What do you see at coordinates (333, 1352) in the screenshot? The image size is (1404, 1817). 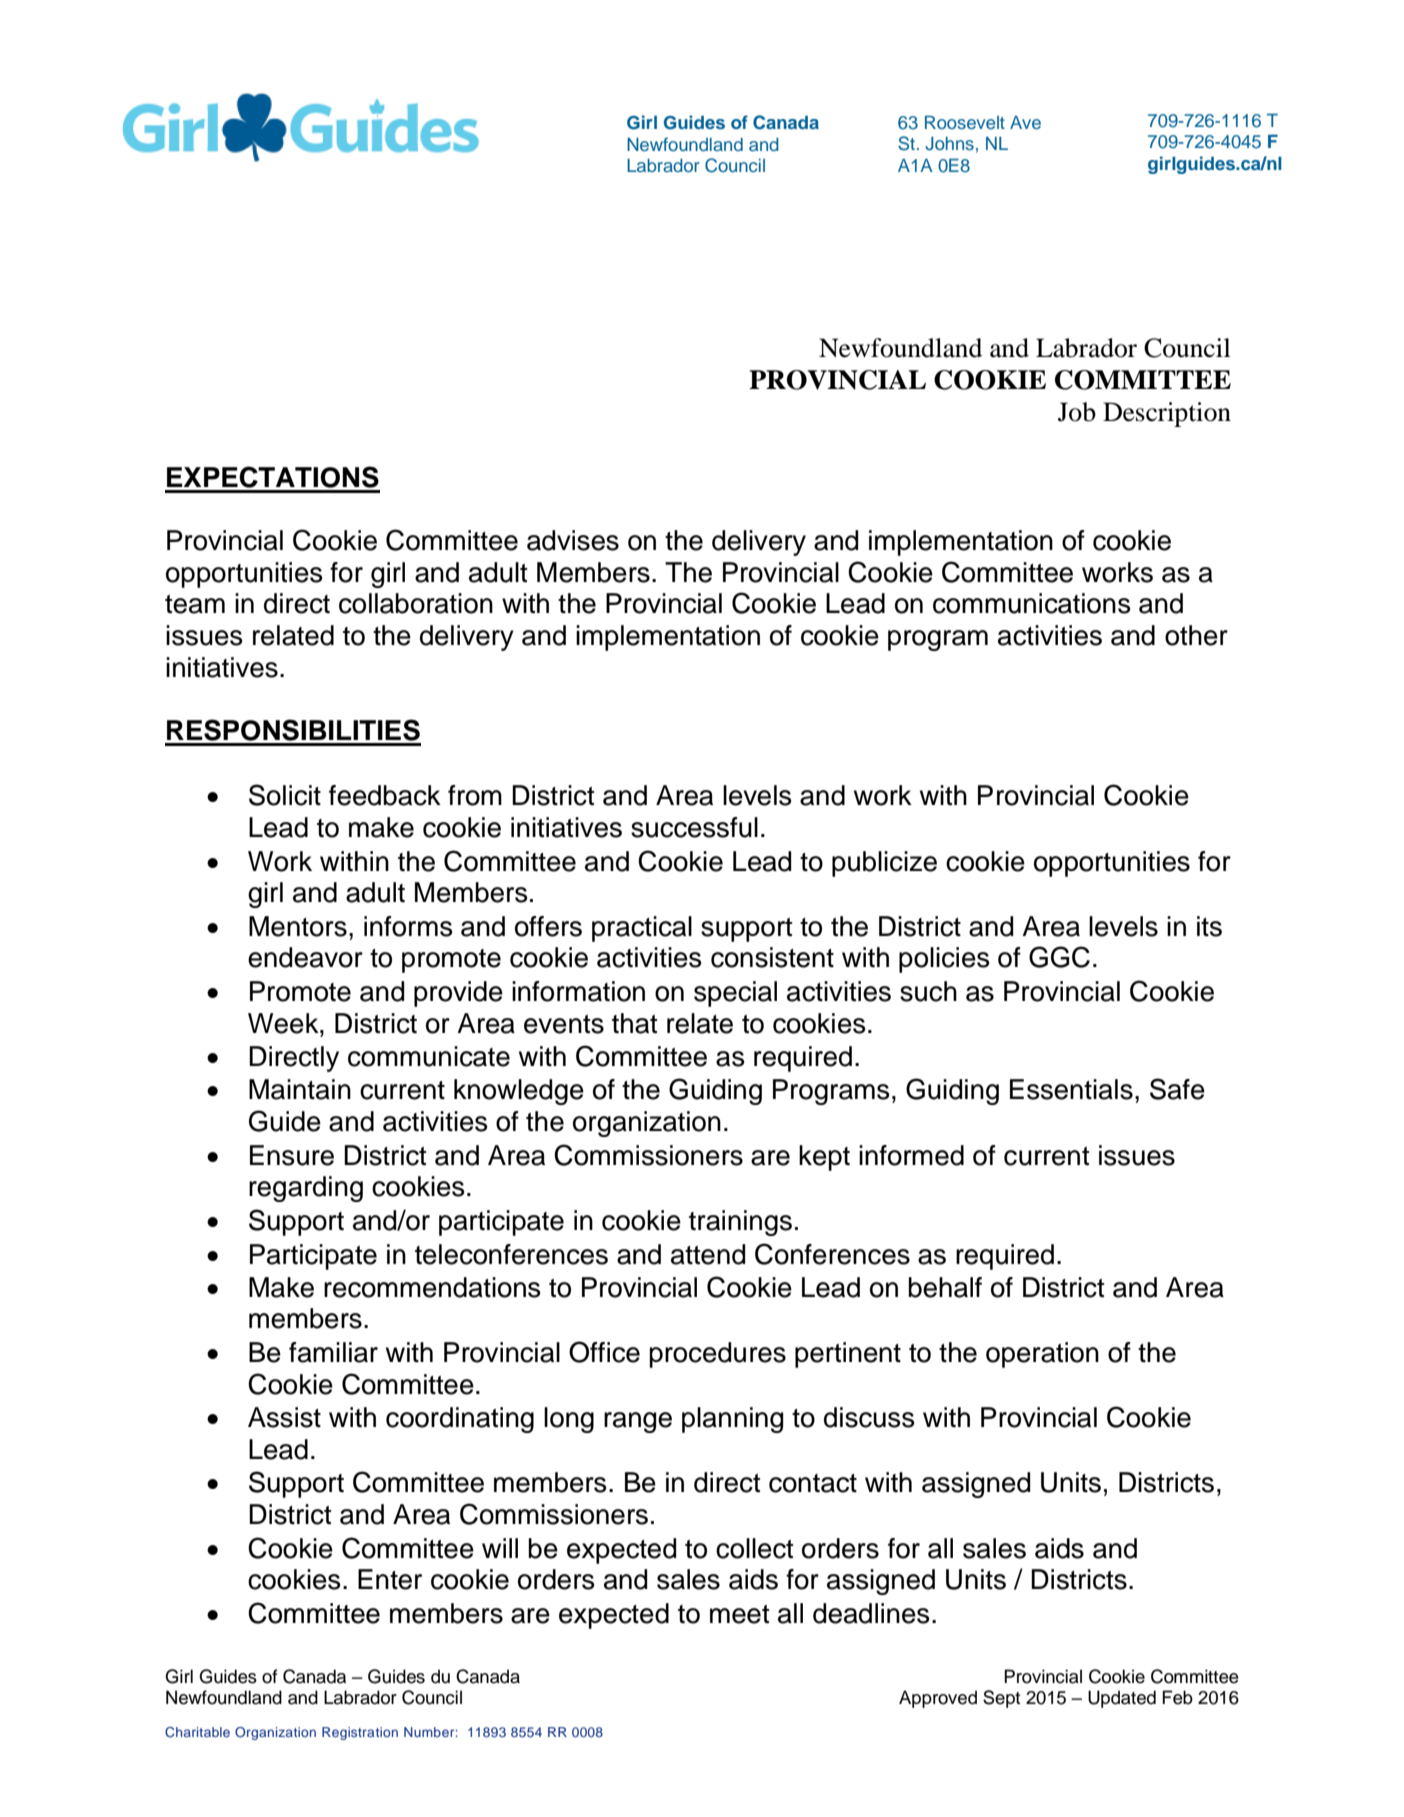 I see `familiar` at bounding box center [333, 1352].
